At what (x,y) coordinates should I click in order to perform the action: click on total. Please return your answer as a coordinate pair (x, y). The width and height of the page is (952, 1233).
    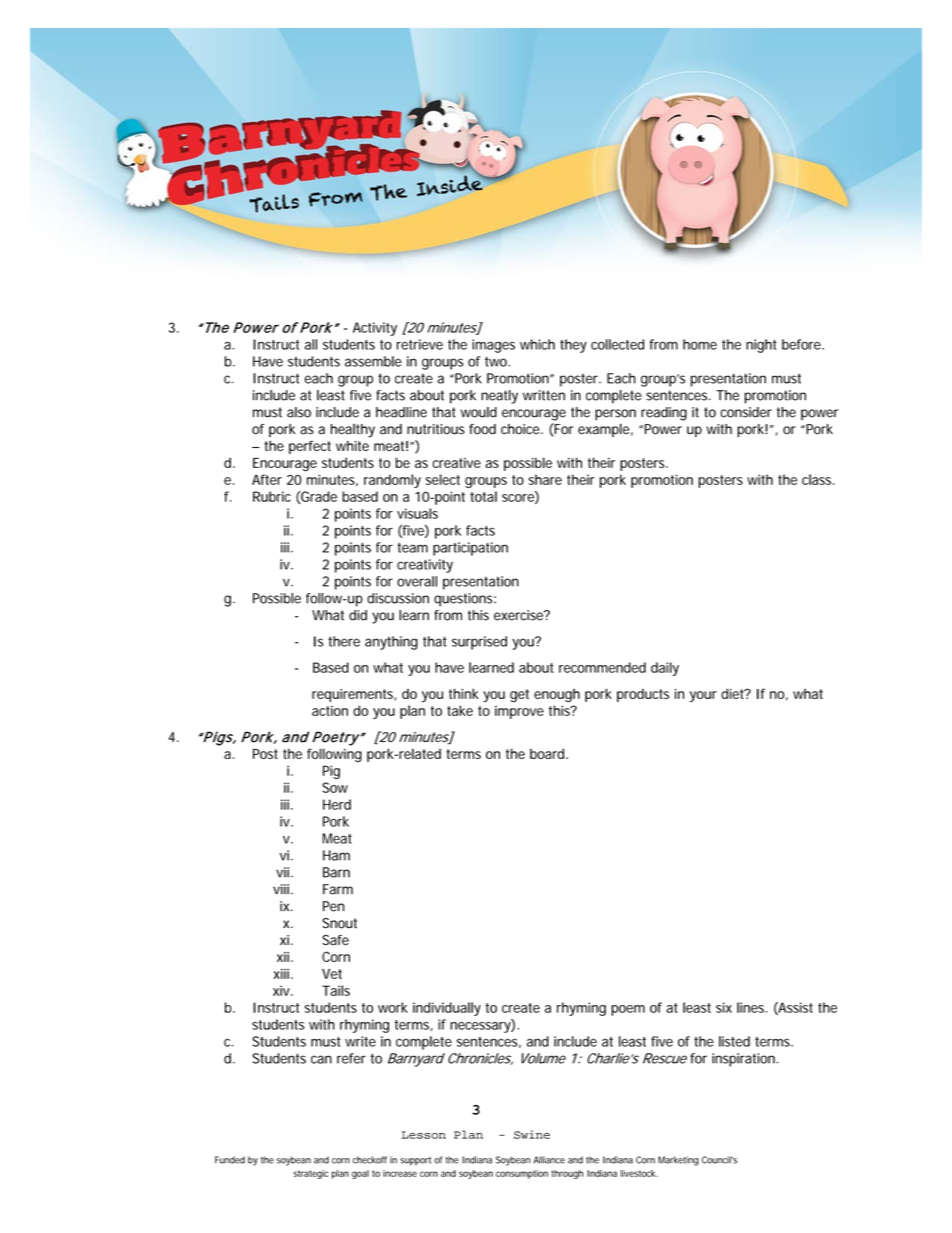
    Looking at the image, I should click on (483, 496).
